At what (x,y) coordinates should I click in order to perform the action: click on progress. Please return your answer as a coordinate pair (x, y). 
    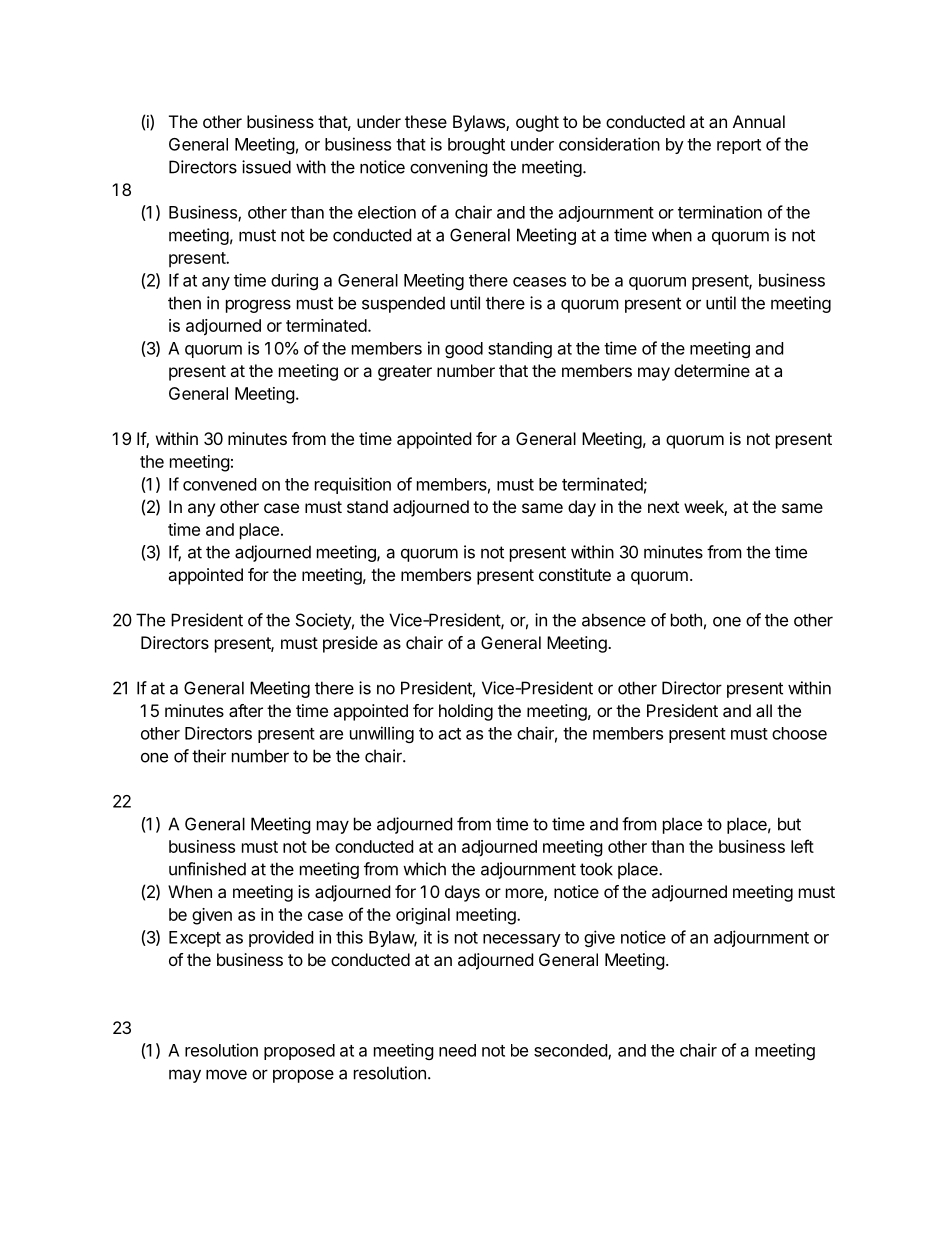
    Looking at the image, I should click on (258, 306).
